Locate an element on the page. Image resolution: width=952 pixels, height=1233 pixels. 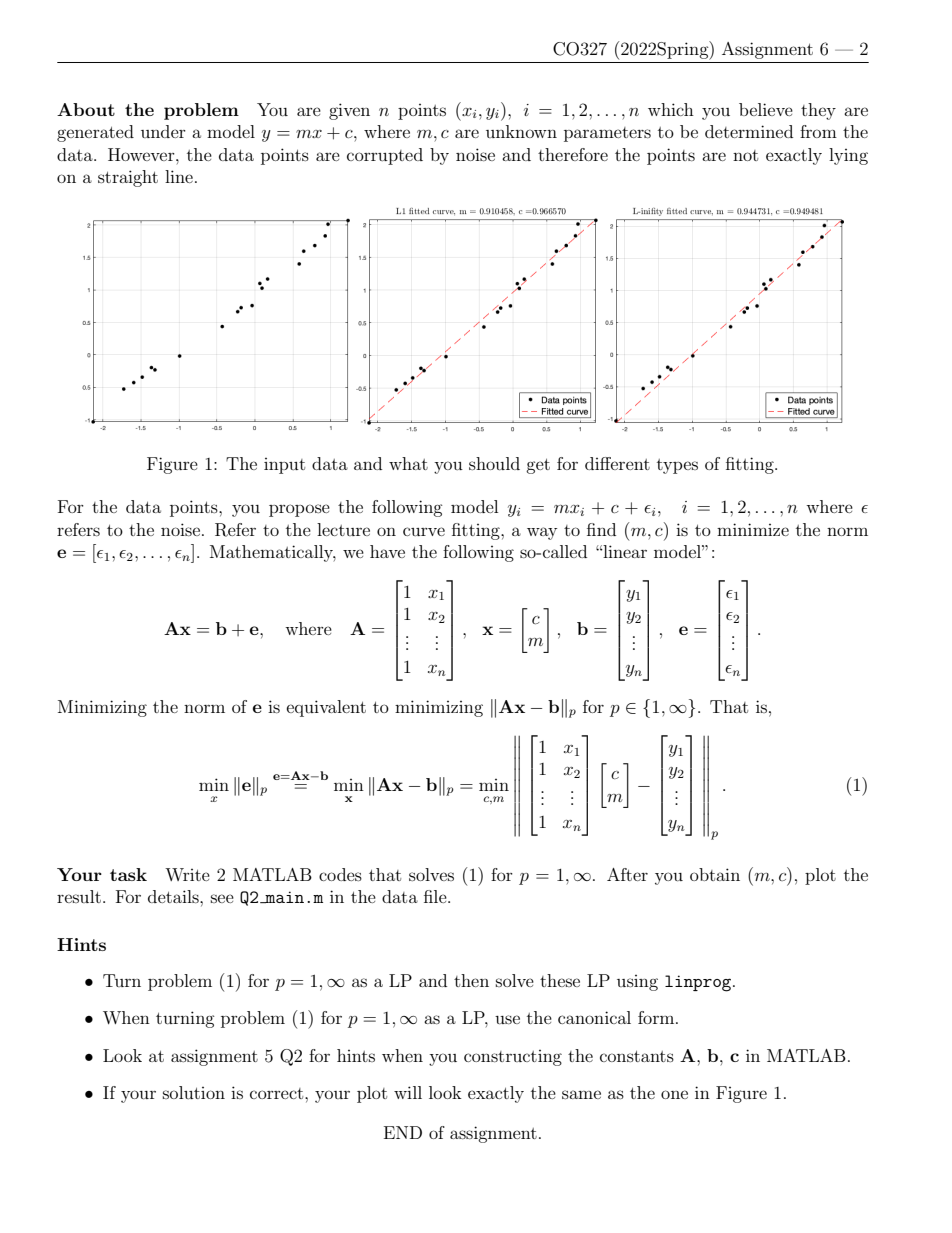
Write is located at coordinates (187, 874).
